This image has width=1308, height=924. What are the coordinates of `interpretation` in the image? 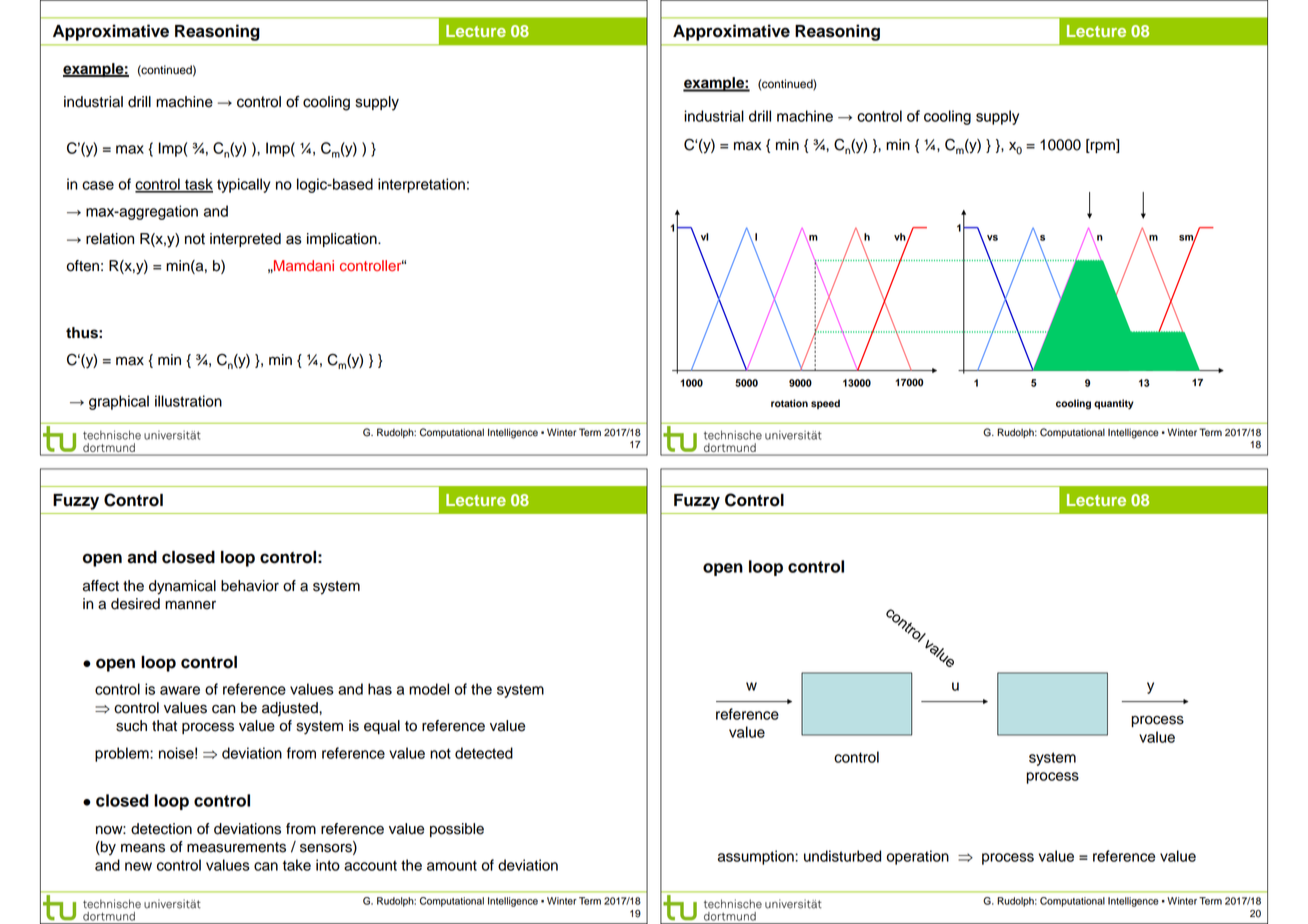 It's located at (421, 185).
